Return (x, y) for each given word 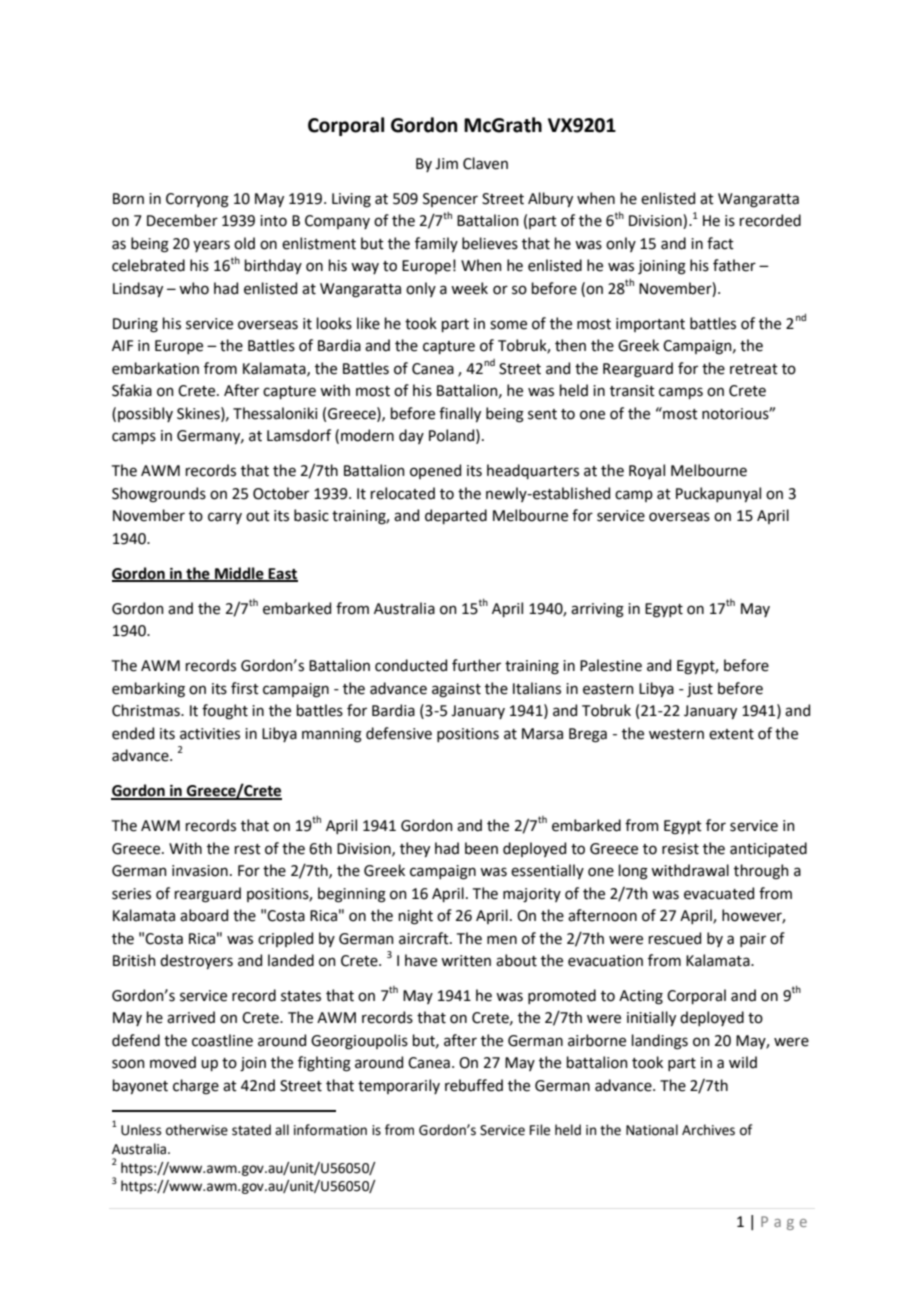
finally (460, 414)
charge (196, 1087)
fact (720, 243)
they (415, 849)
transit (632, 391)
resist (680, 849)
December (182, 220)
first (245, 688)
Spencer (450, 200)
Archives (708, 1130)
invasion (200, 871)
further (476, 665)
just (700, 690)
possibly (145, 414)
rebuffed (474, 1085)
